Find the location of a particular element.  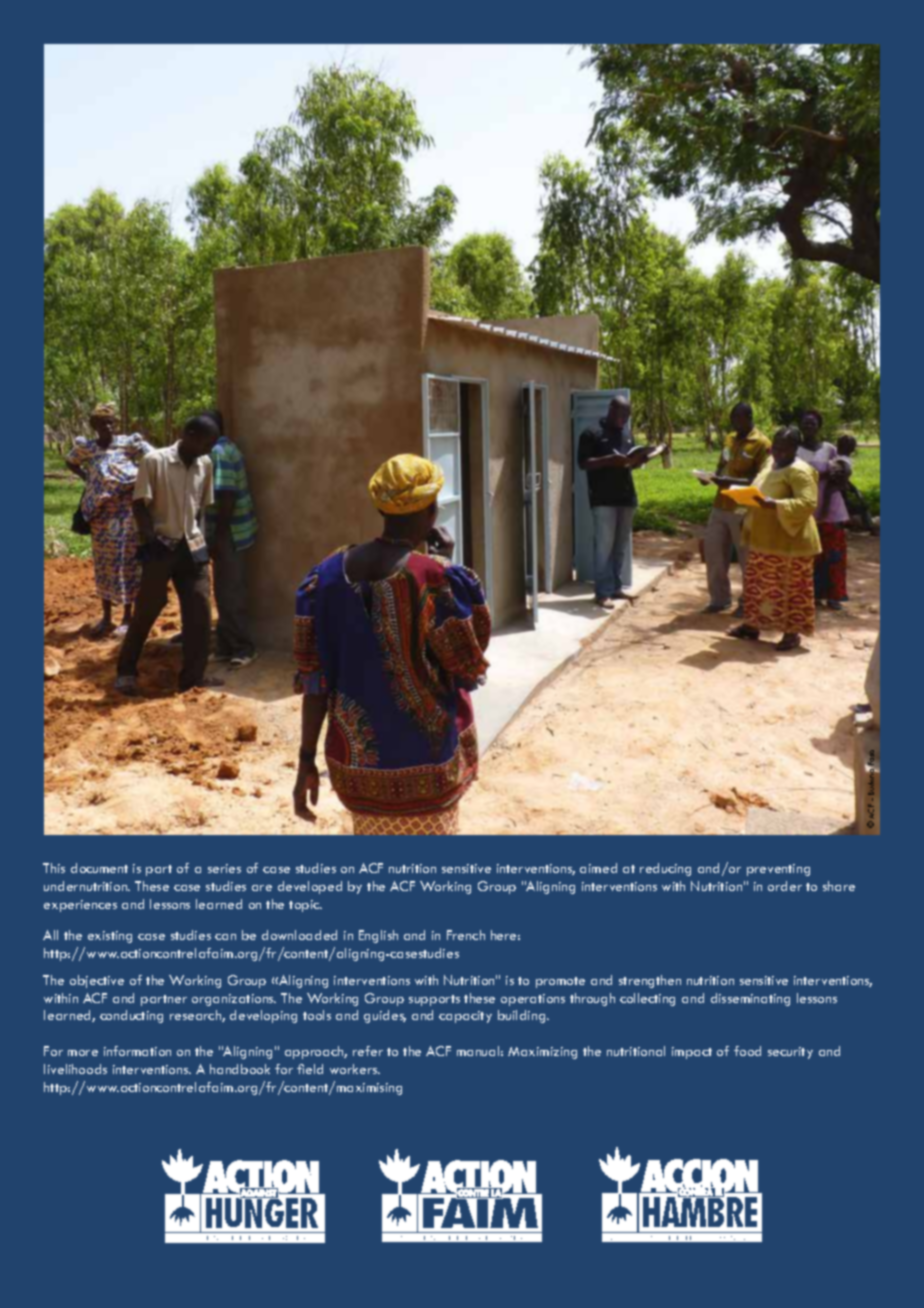

promote is located at coordinates (560, 982).
